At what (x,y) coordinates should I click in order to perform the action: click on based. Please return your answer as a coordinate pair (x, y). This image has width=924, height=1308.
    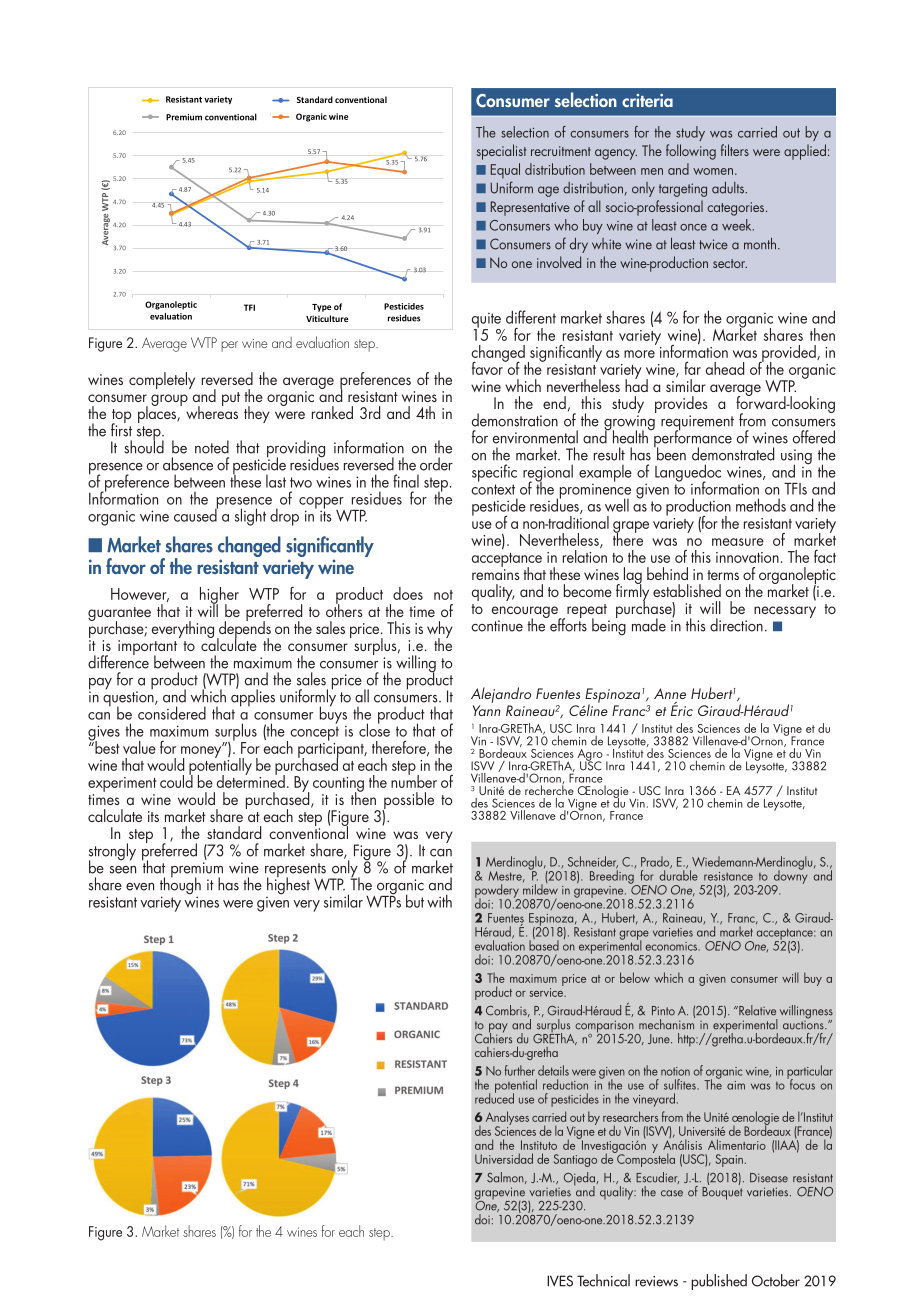
    Looking at the image, I should click on (544, 944).
